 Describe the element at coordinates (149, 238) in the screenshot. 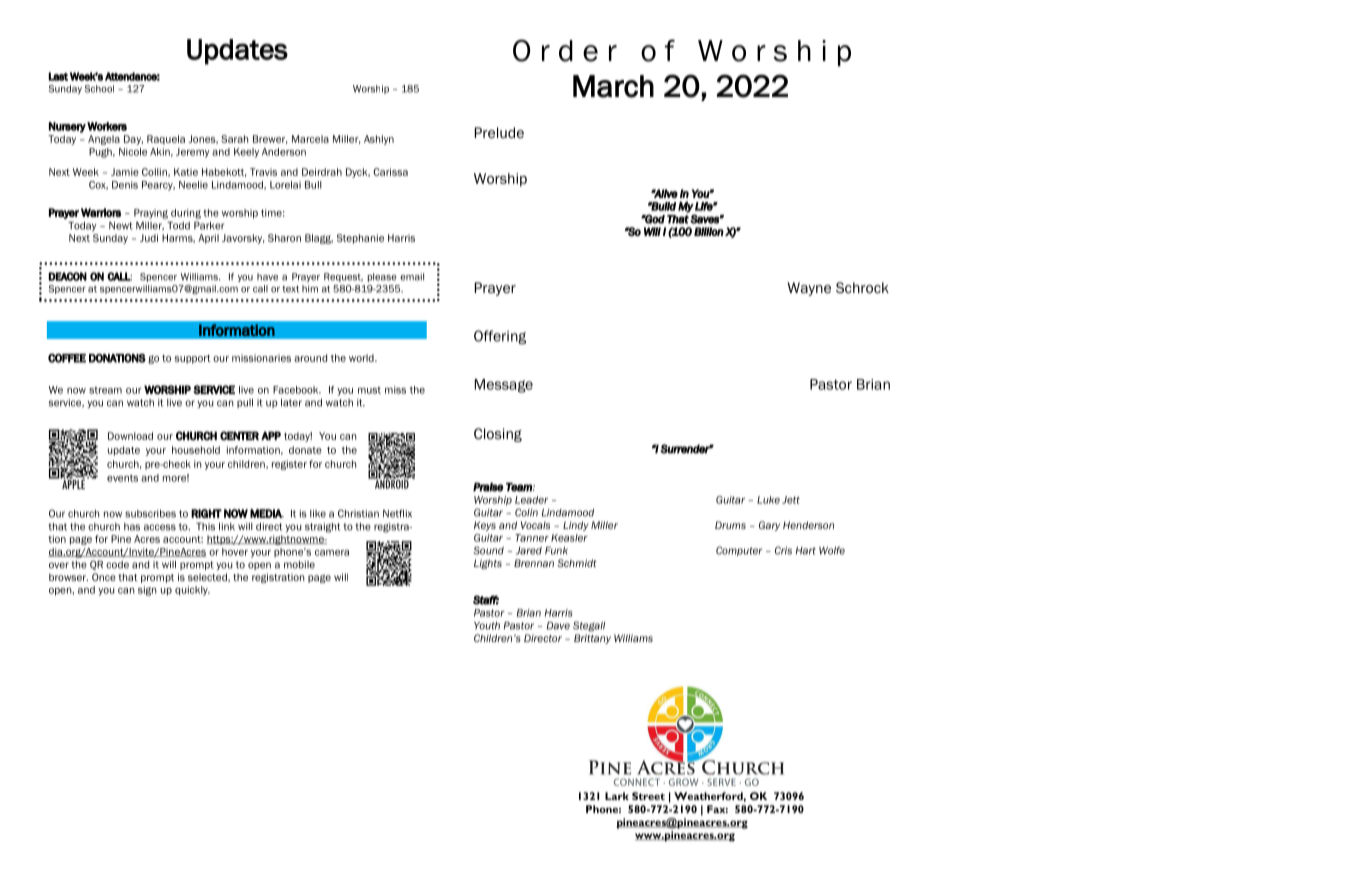

I see `Judi` at that location.
